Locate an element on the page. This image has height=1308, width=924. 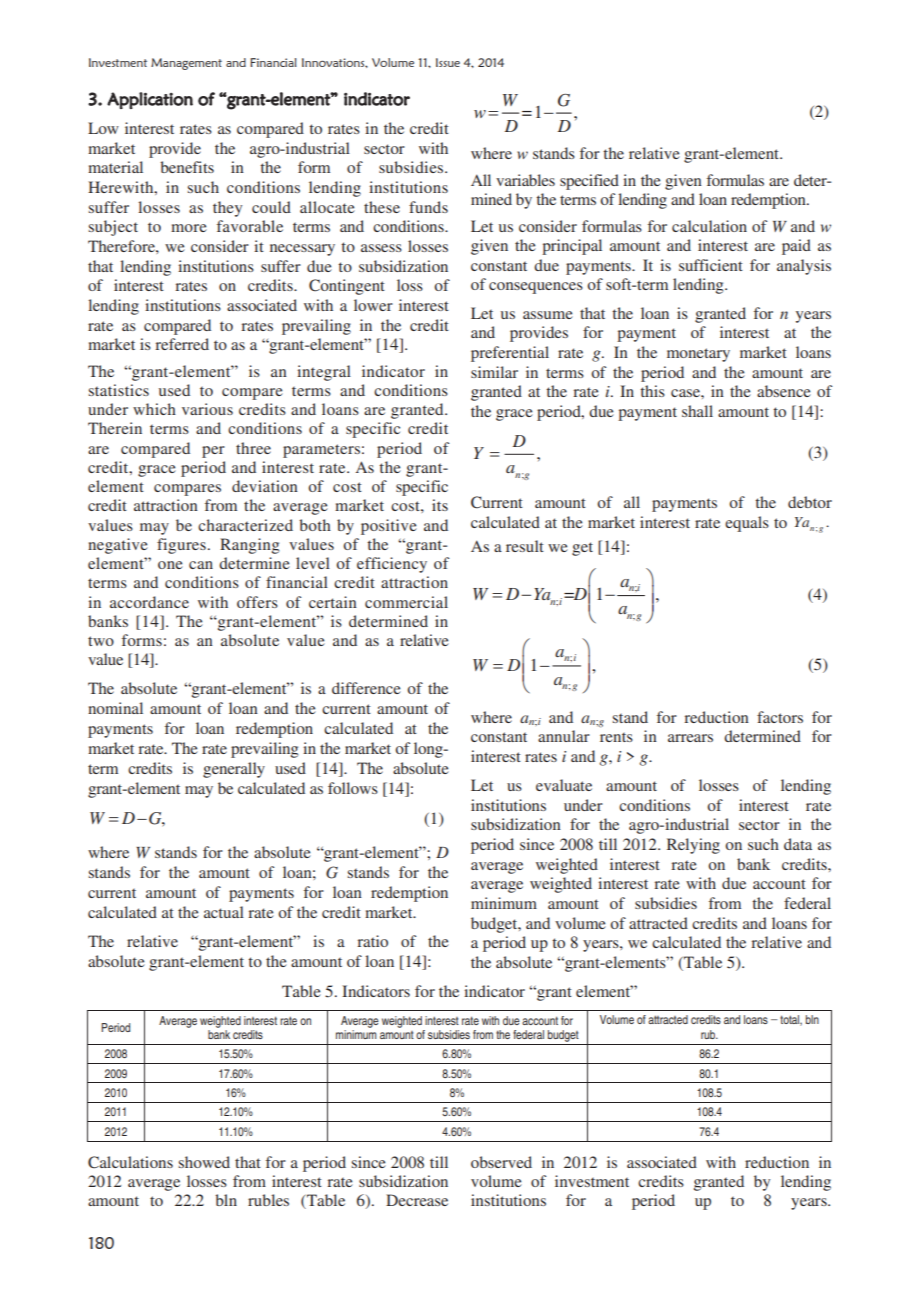
actual is located at coordinates (224, 912).
